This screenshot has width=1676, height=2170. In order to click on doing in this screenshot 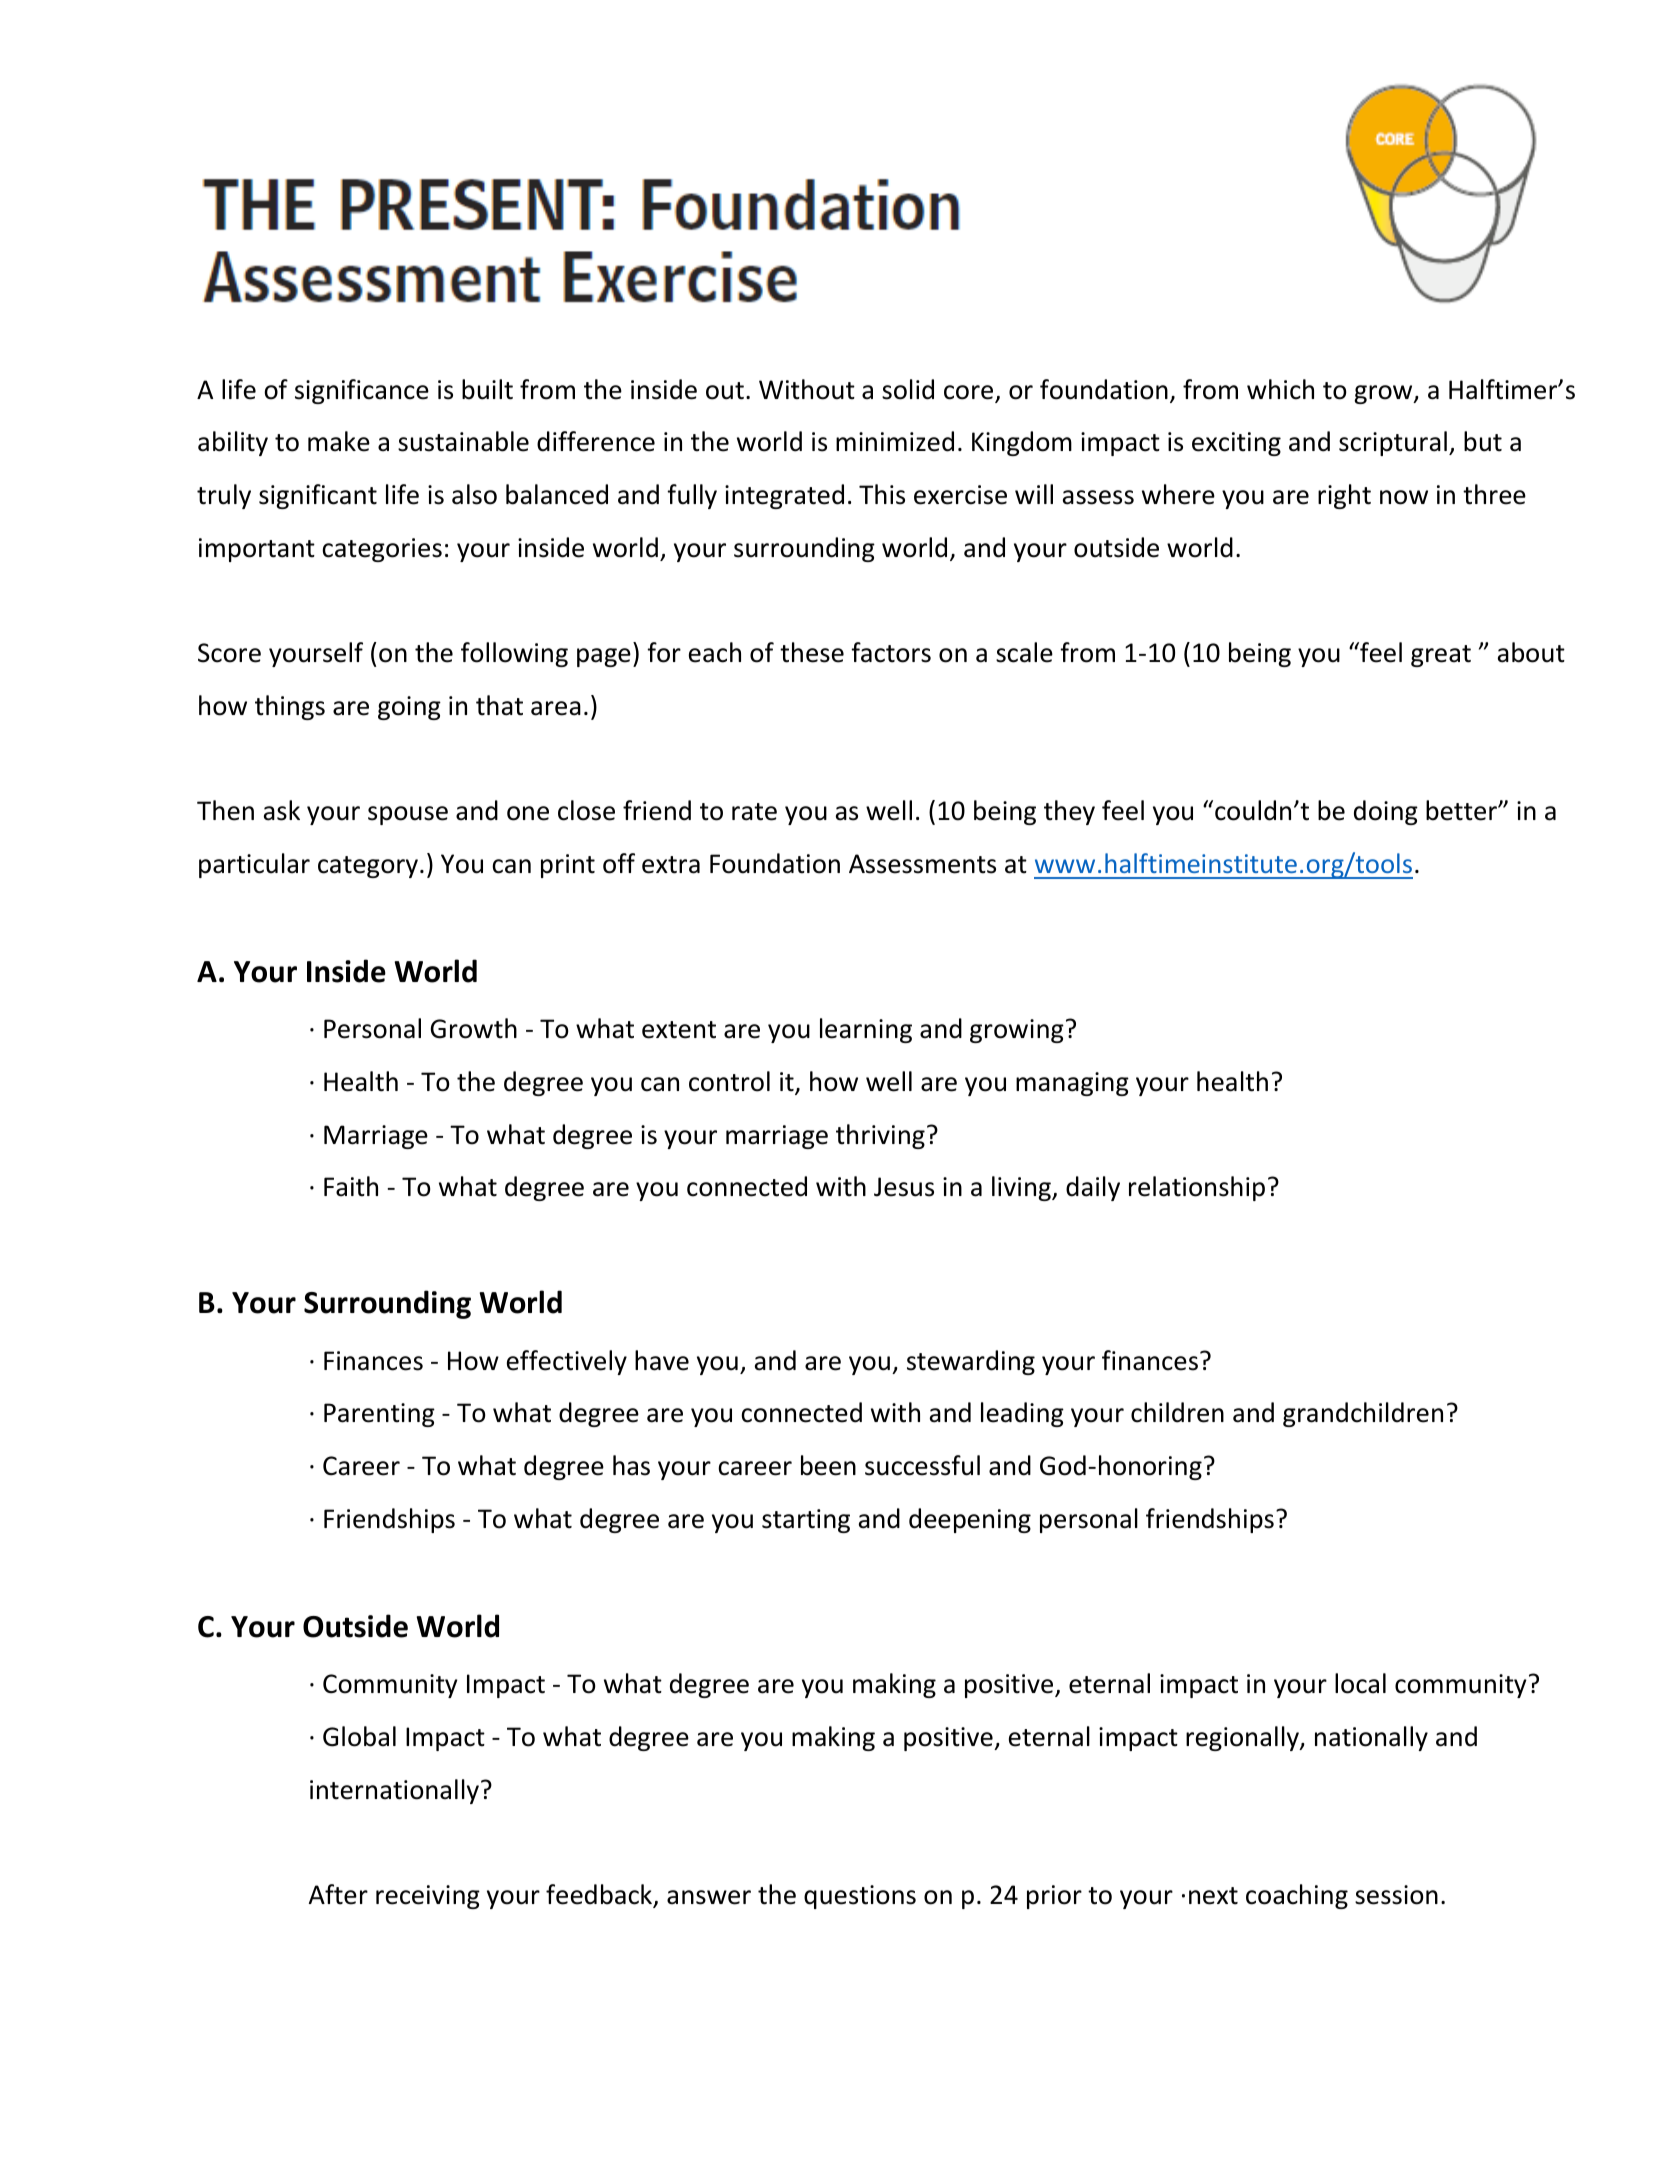, I will do `click(1386, 812)`.
